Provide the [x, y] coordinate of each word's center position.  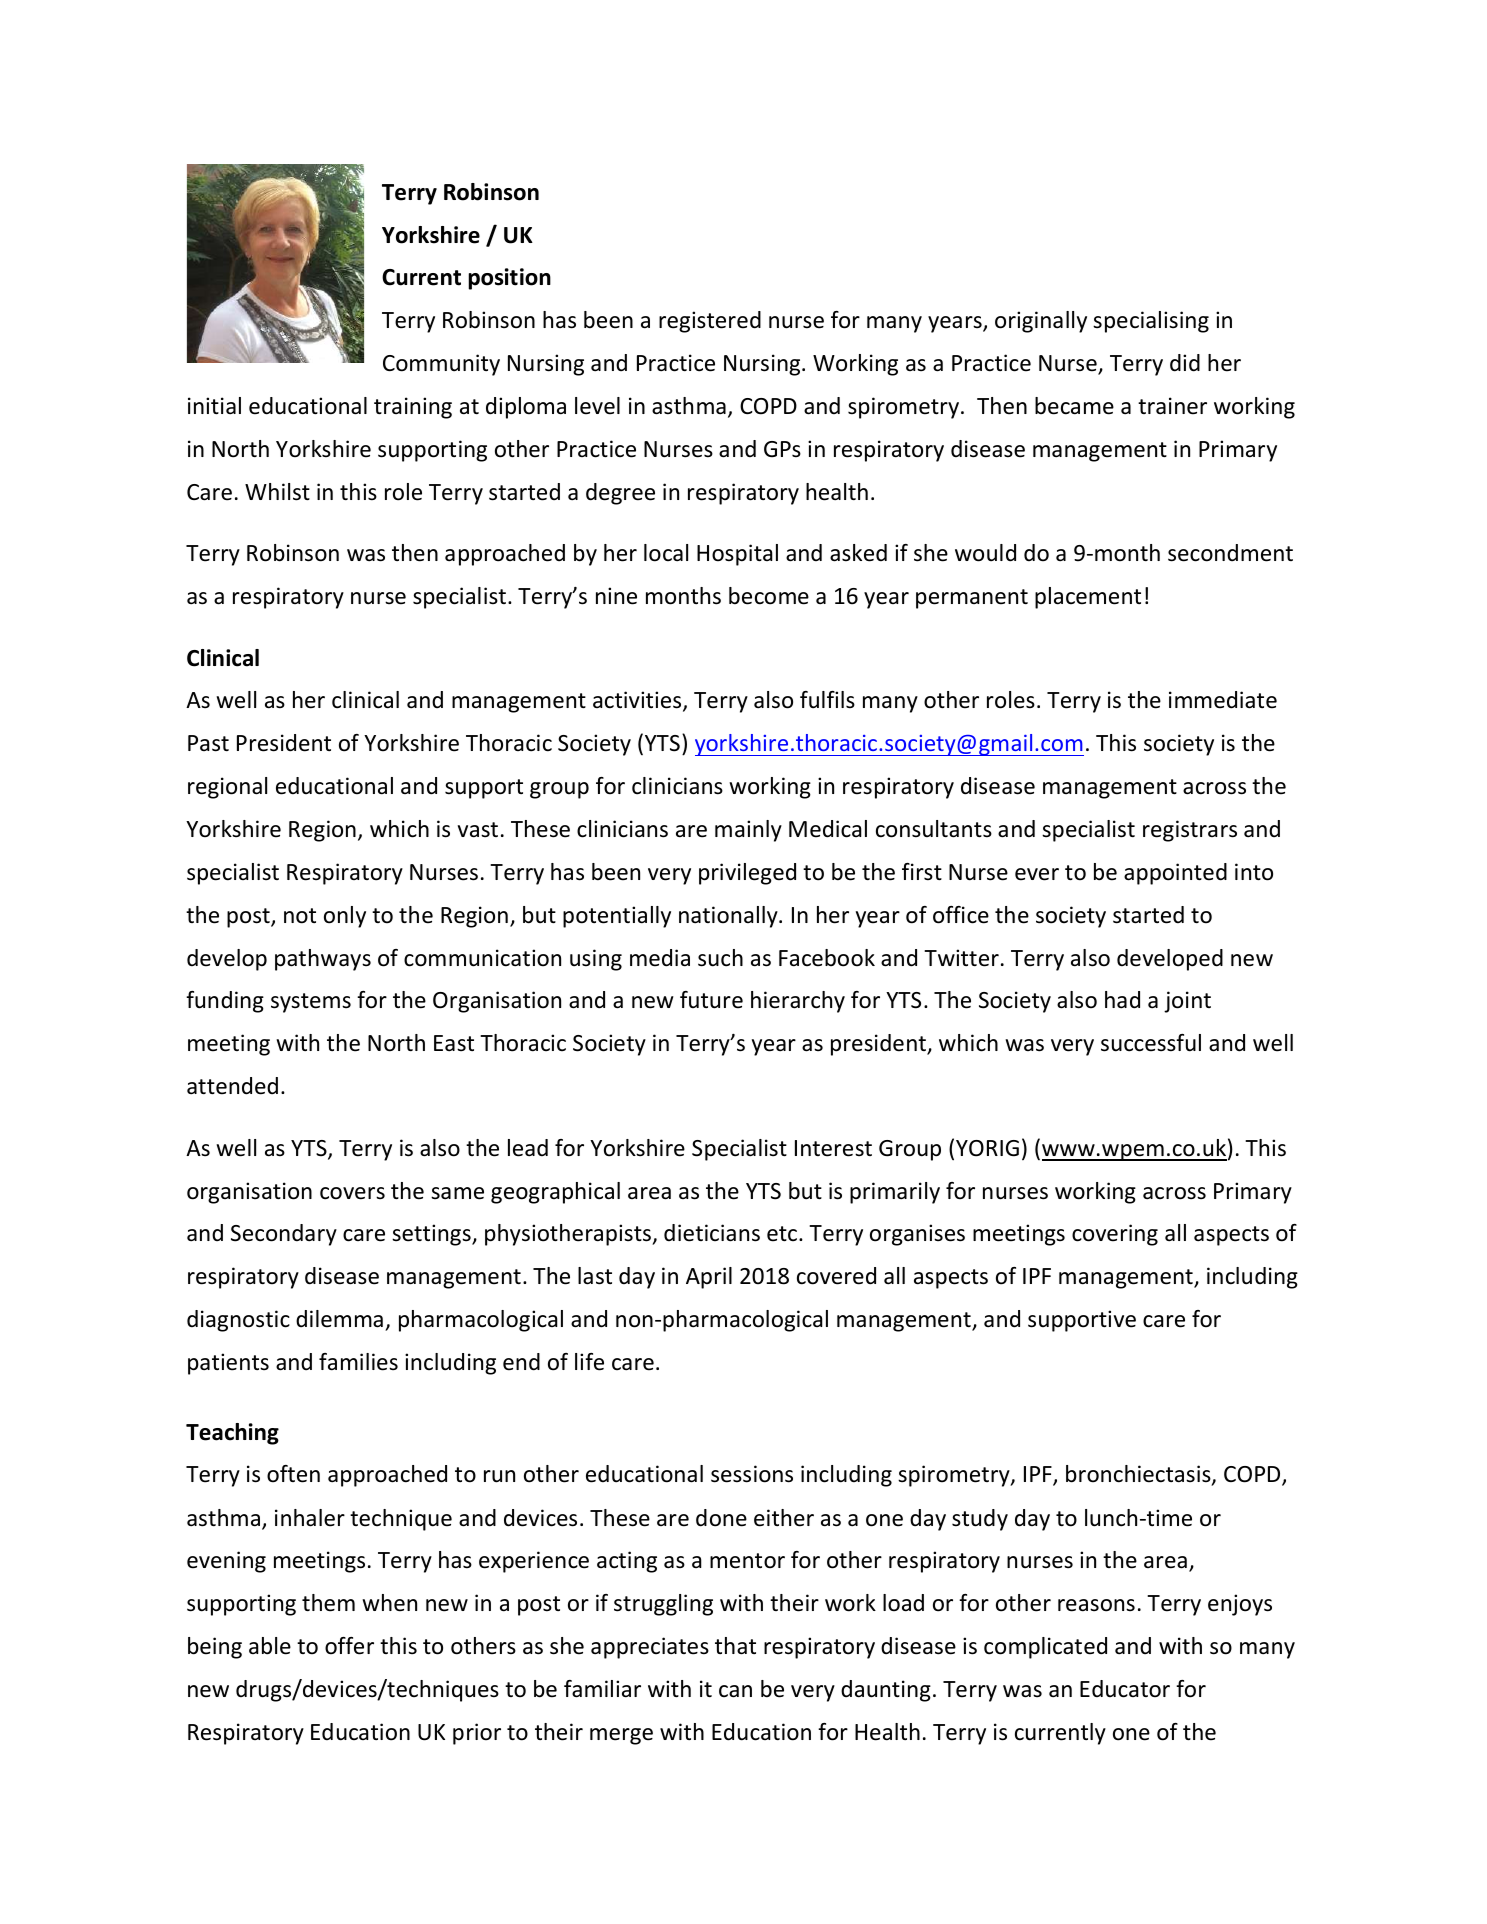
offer [349, 1646]
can [735, 1691]
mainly [748, 831]
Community [441, 365]
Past [208, 743]
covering [1115, 1235]
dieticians [712, 1233]
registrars [1190, 831]
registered [710, 322]
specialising [1151, 322]
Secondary [284, 1235]
